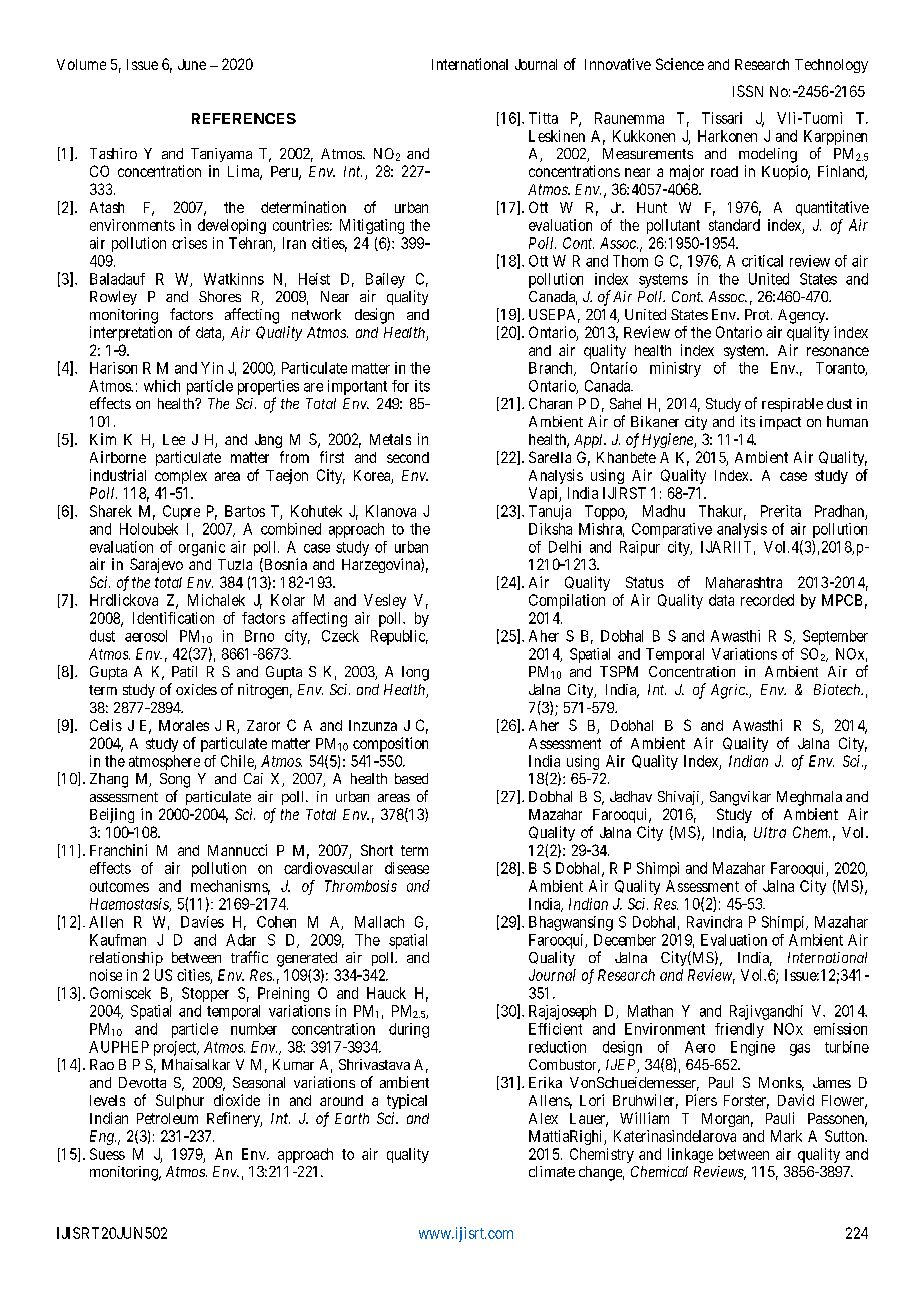 This screenshot has height=1307, width=924. Describe the element at coordinates (173, 618) in the screenshot. I see `Identification` at that location.
